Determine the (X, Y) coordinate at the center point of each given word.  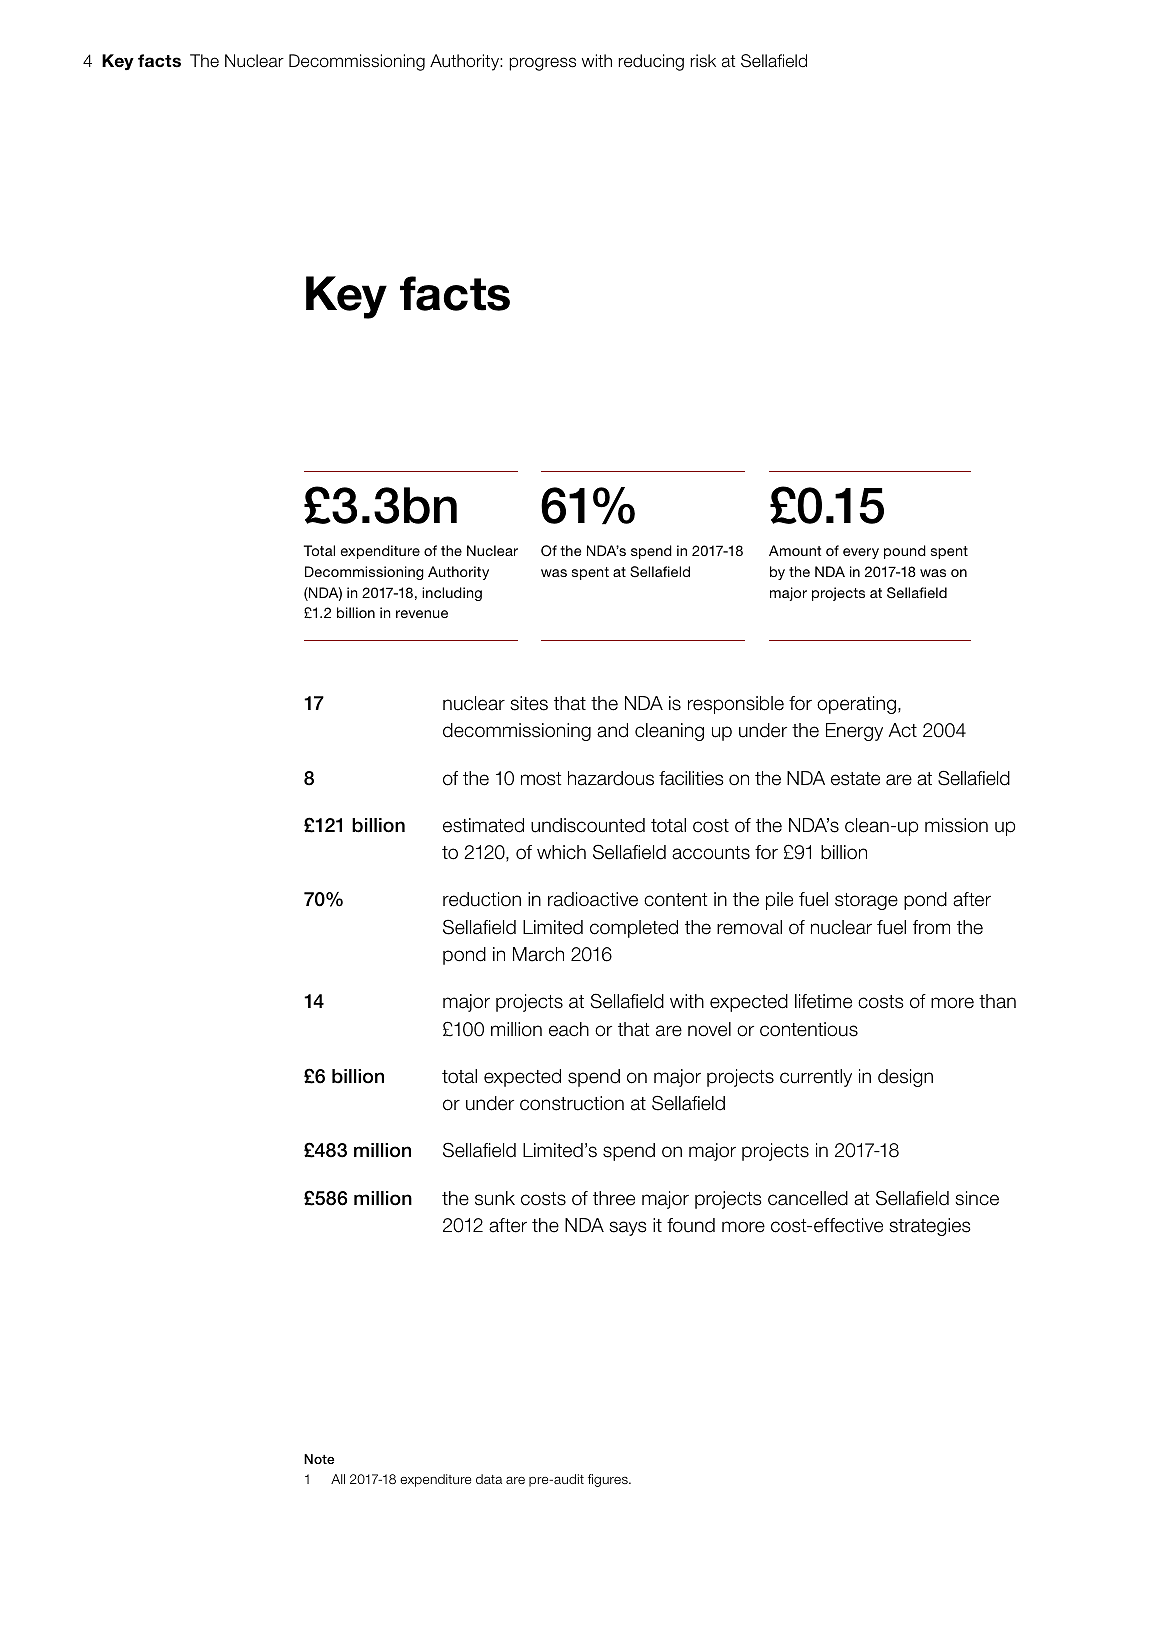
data (489, 1479)
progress (542, 64)
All (338, 1479)
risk (703, 61)
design (905, 1078)
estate (855, 779)
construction (572, 1103)
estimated (483, 825)
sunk (495, 1198)
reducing (651, 62)
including (452, 594)
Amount (795, 550)
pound (905, 552)
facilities (691, 778)
